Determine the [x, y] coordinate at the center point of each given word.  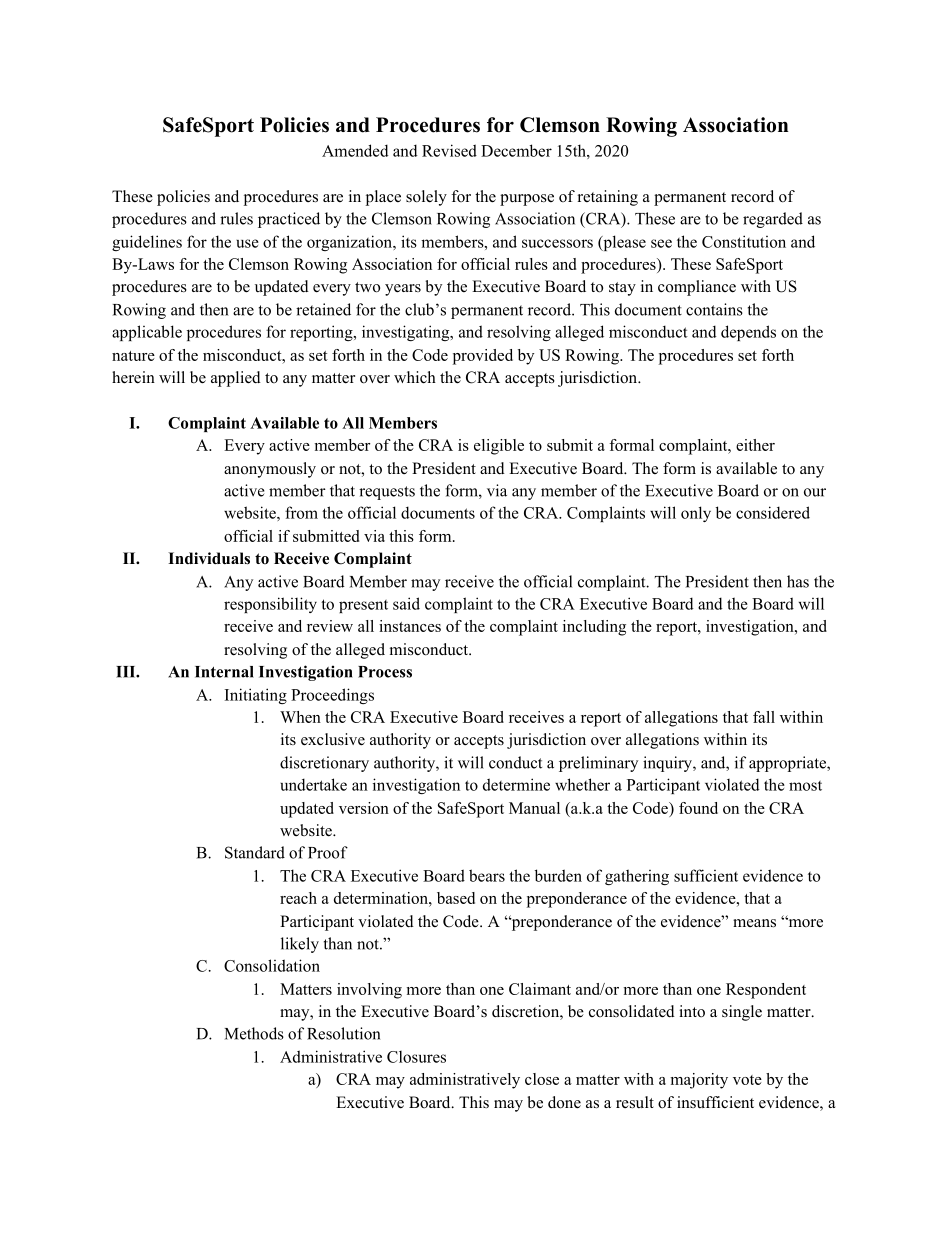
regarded [773, 220]
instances [410, 626]
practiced [289, 220]
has [798, 581]
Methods [254, 1033]
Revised [449, 150]
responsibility [270, 605]
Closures [416, 1057]
